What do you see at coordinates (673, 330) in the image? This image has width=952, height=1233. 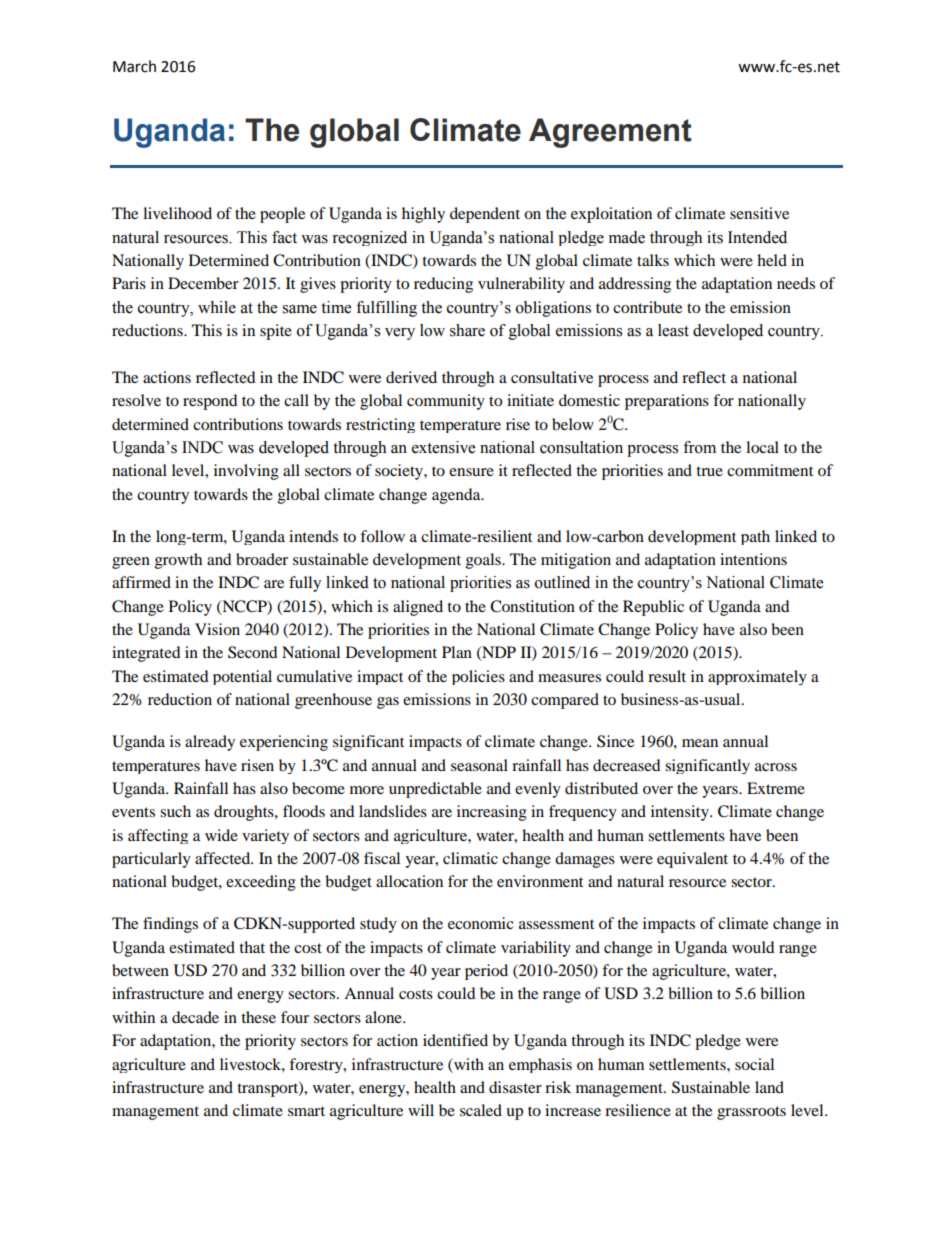 I see `least` at bounding box center [673, 330].
